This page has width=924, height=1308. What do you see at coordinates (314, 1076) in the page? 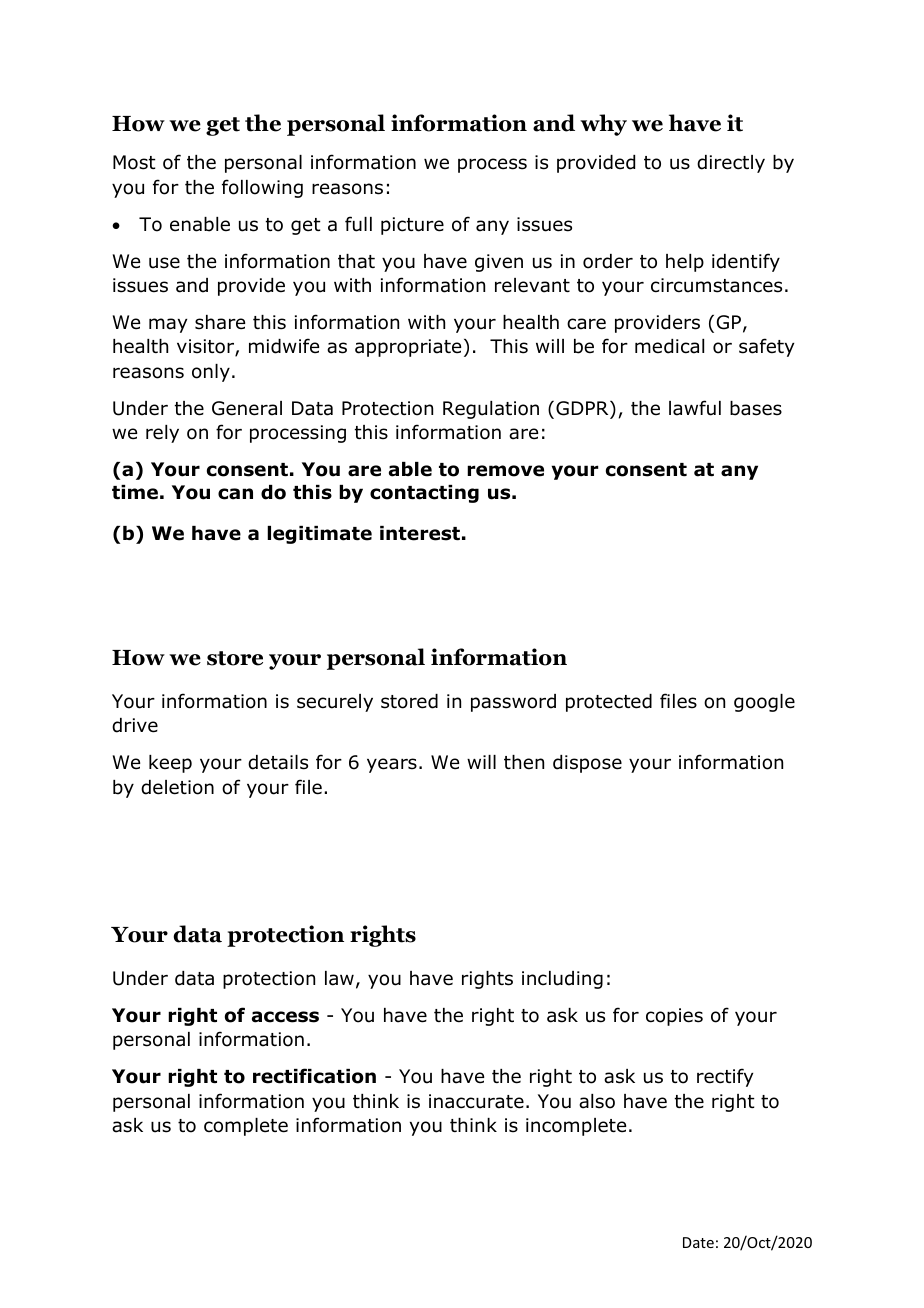
I see `rectification` at bounding box center [314, 1076].
